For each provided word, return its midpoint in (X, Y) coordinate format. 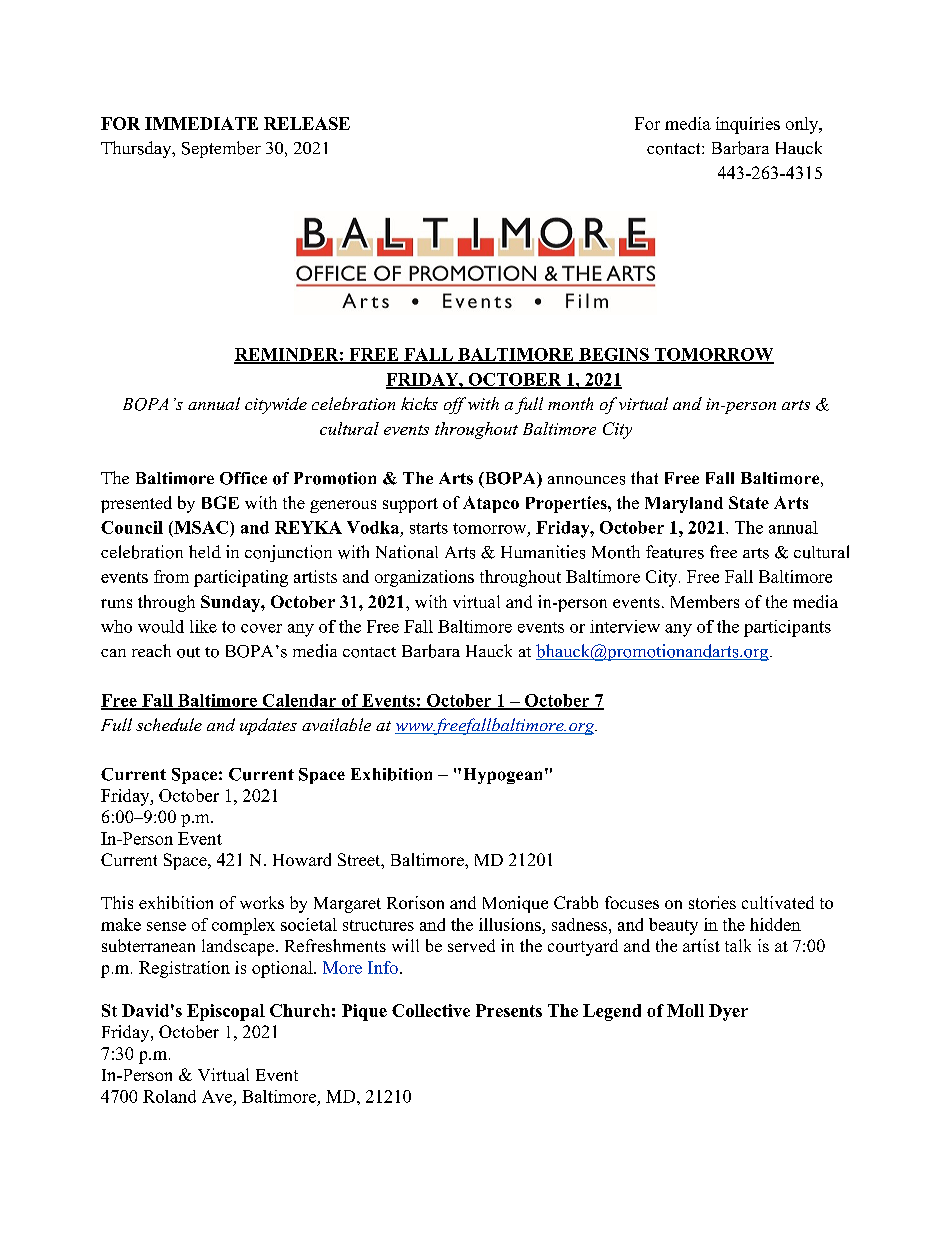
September (221, 149)
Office (243, 478)
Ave (217, 1096)
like (203, 626)
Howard (302, 859)
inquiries (748, 125)
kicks (419, 403)
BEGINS (614, 355)
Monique (515, 904)
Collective (431, 1010)
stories (712, 902)
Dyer (728, 1012)
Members (705, 601)
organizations (424, 578)
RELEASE (307, 123)
